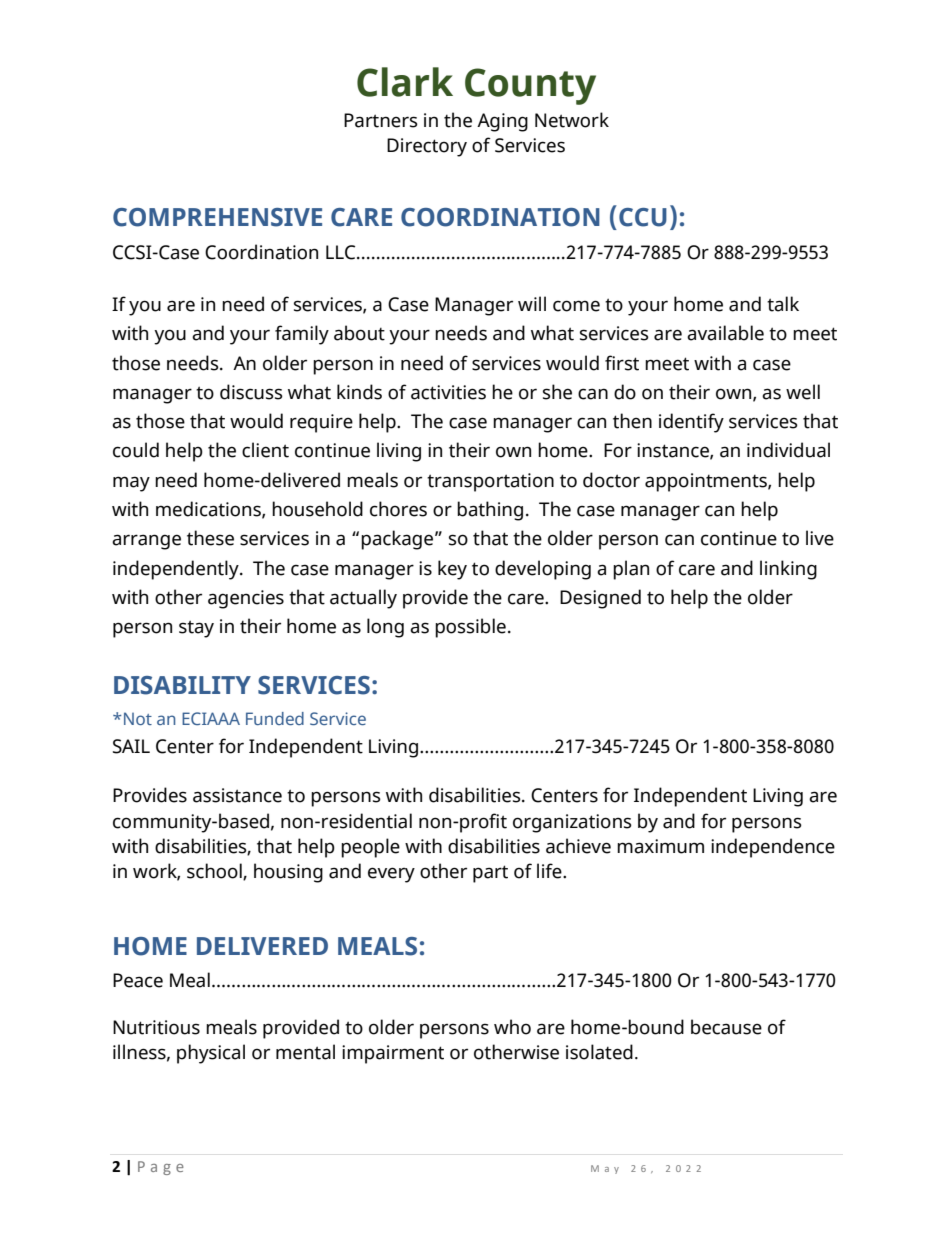  Describe the element at coordinates (512, 1027) in the screenshot. I see `who` at that location.
